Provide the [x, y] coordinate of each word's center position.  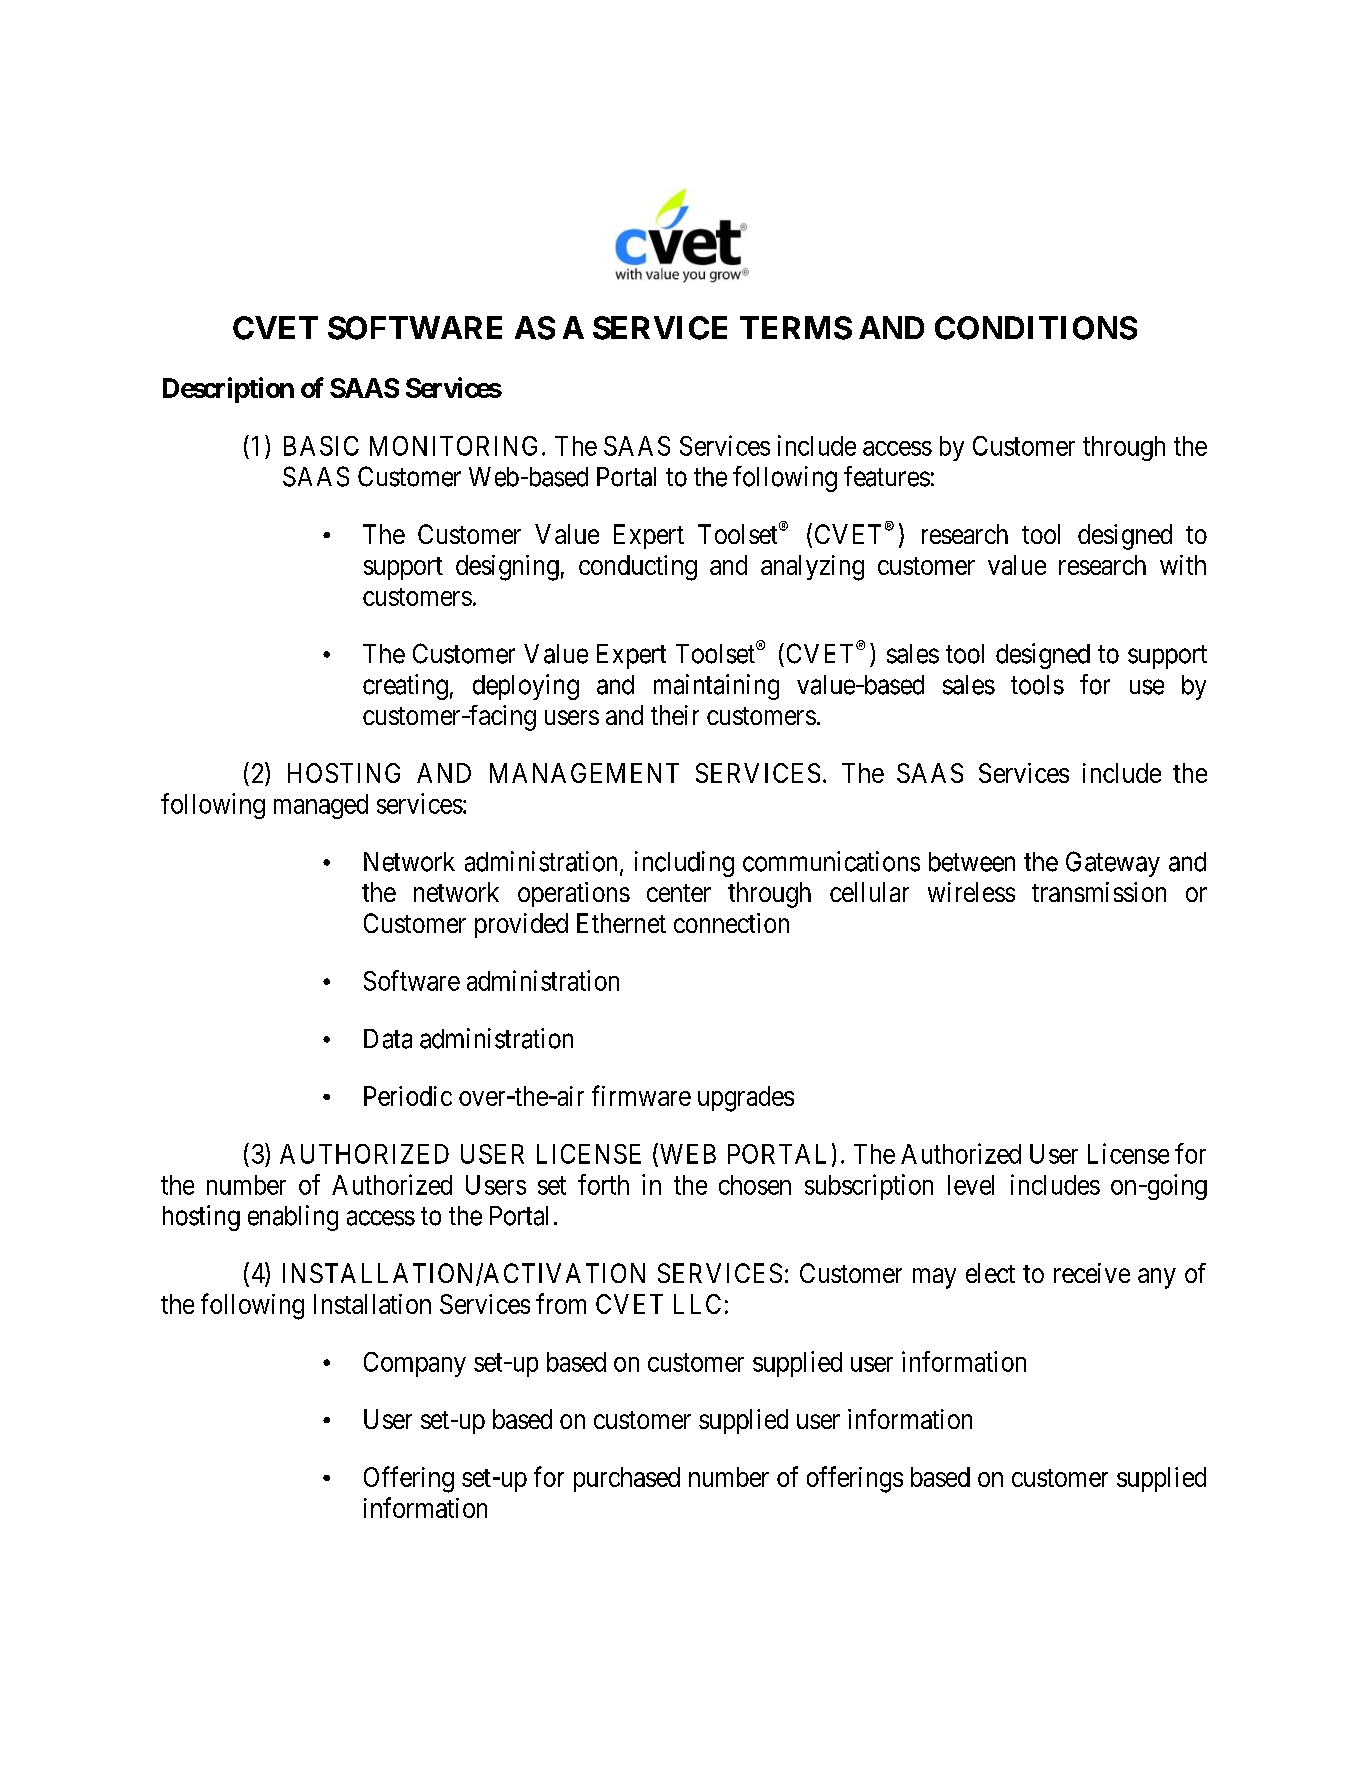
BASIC [321, 446]
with [1183, 565]
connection [731, 923]
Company [415, 1364]
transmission [1099, 892]
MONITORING [453, 446]
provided [521, 925]
